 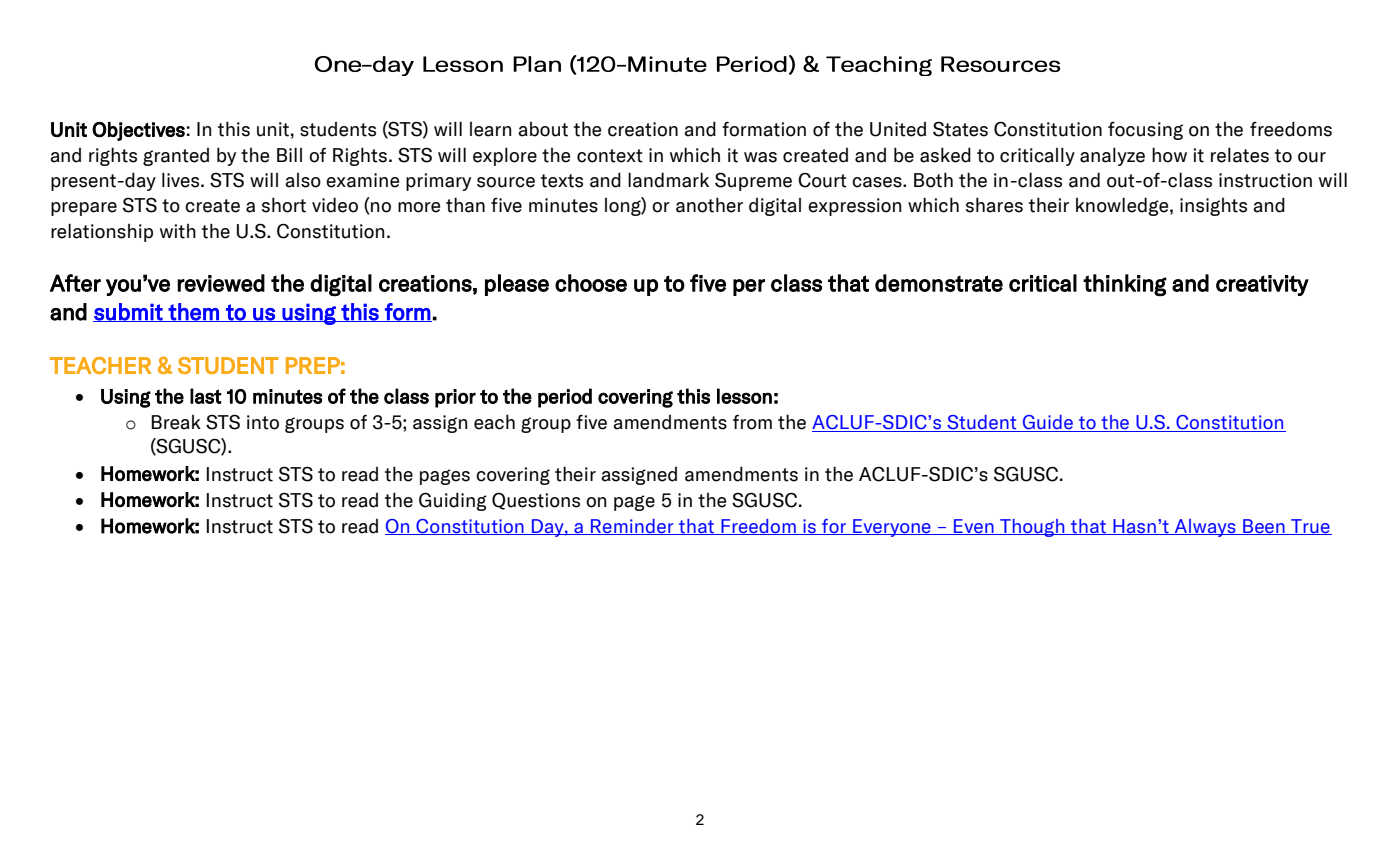 I want to click on Objectives, so click(x=138, y=131).
